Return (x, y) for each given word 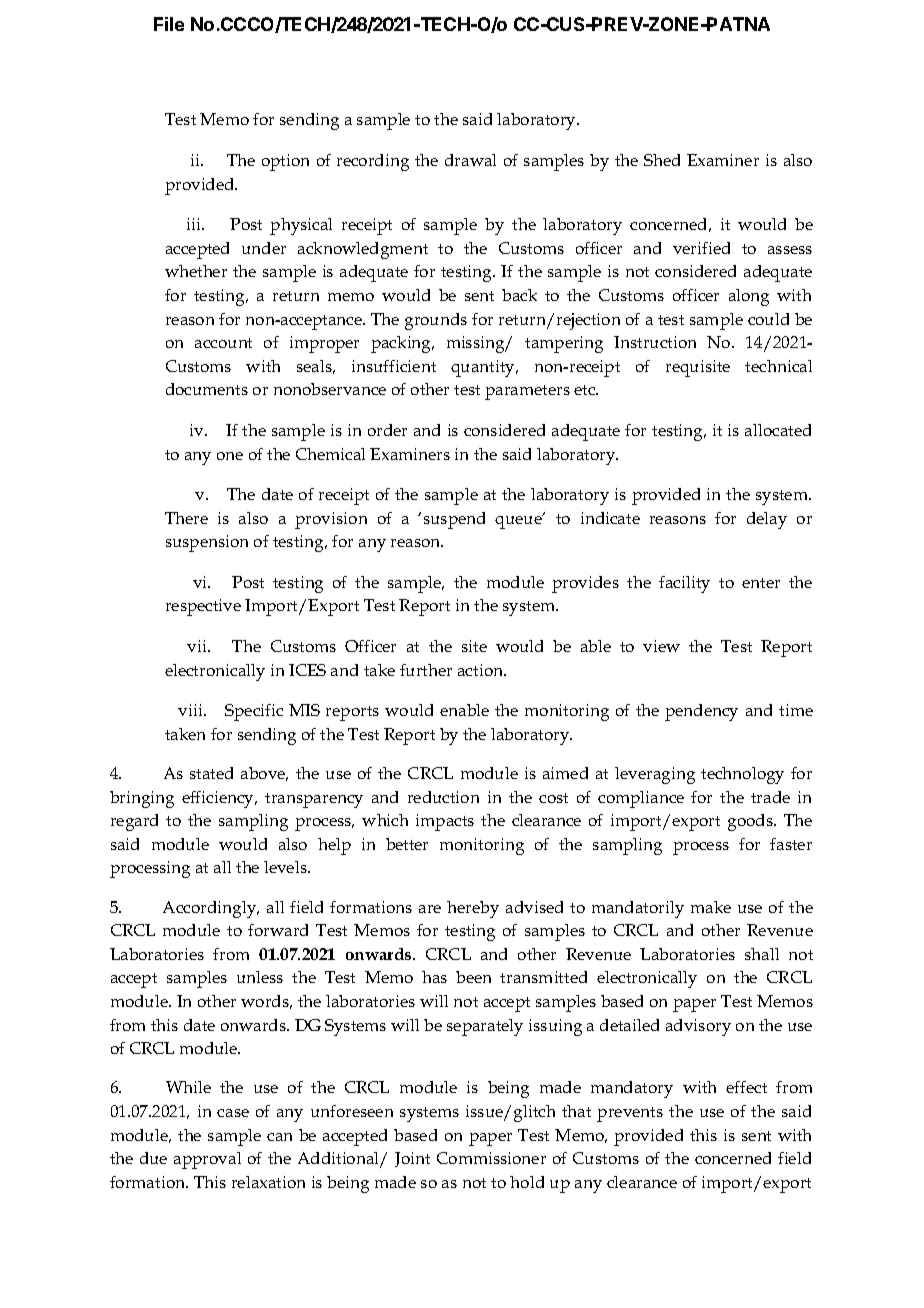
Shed (662, 160)
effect (746, 1087)
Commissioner (491, 1158)
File (169, 24)
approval (207, 1160)
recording (373, 162)
